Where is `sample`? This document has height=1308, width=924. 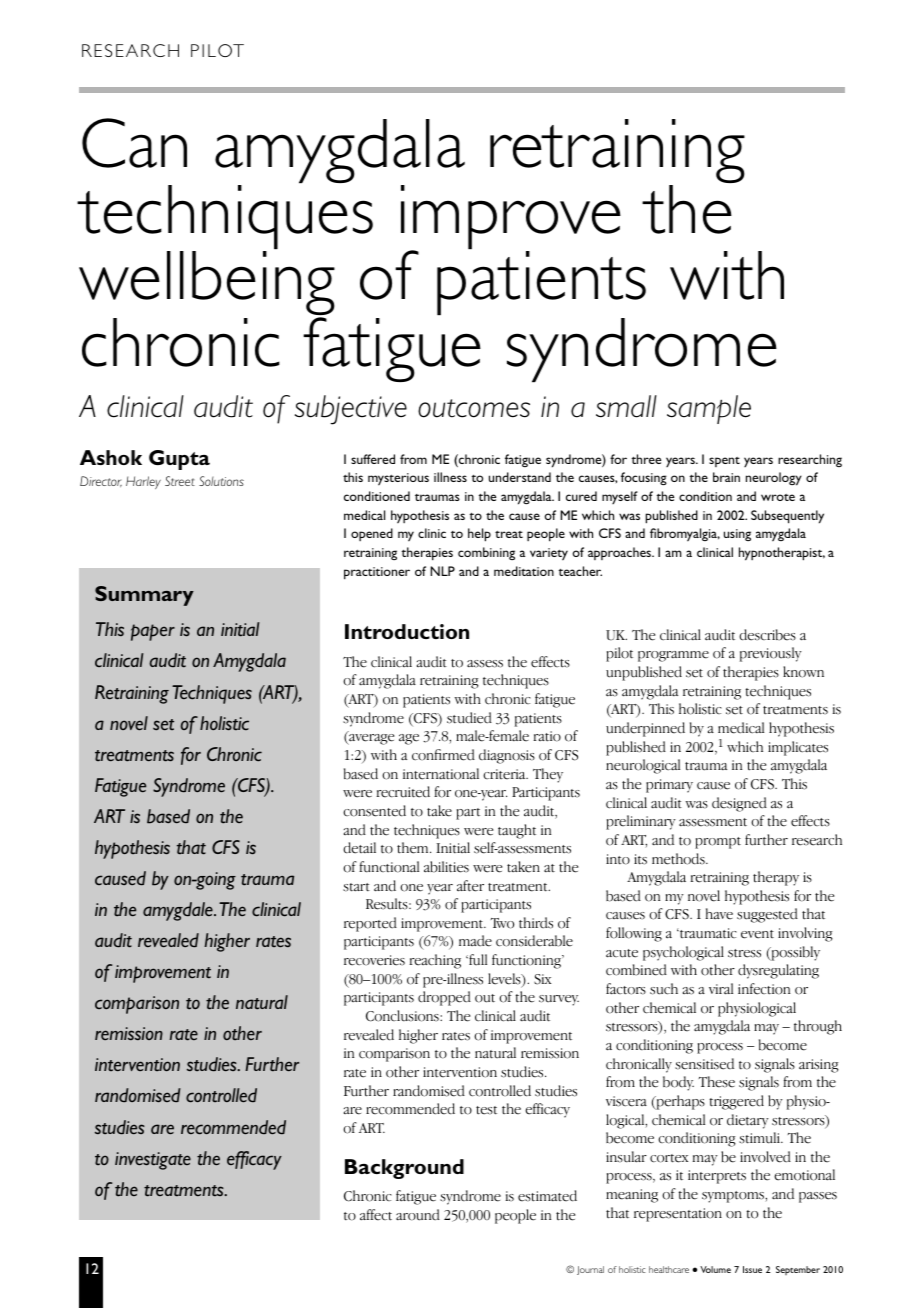 sample is located at coordinates (709, 409).
